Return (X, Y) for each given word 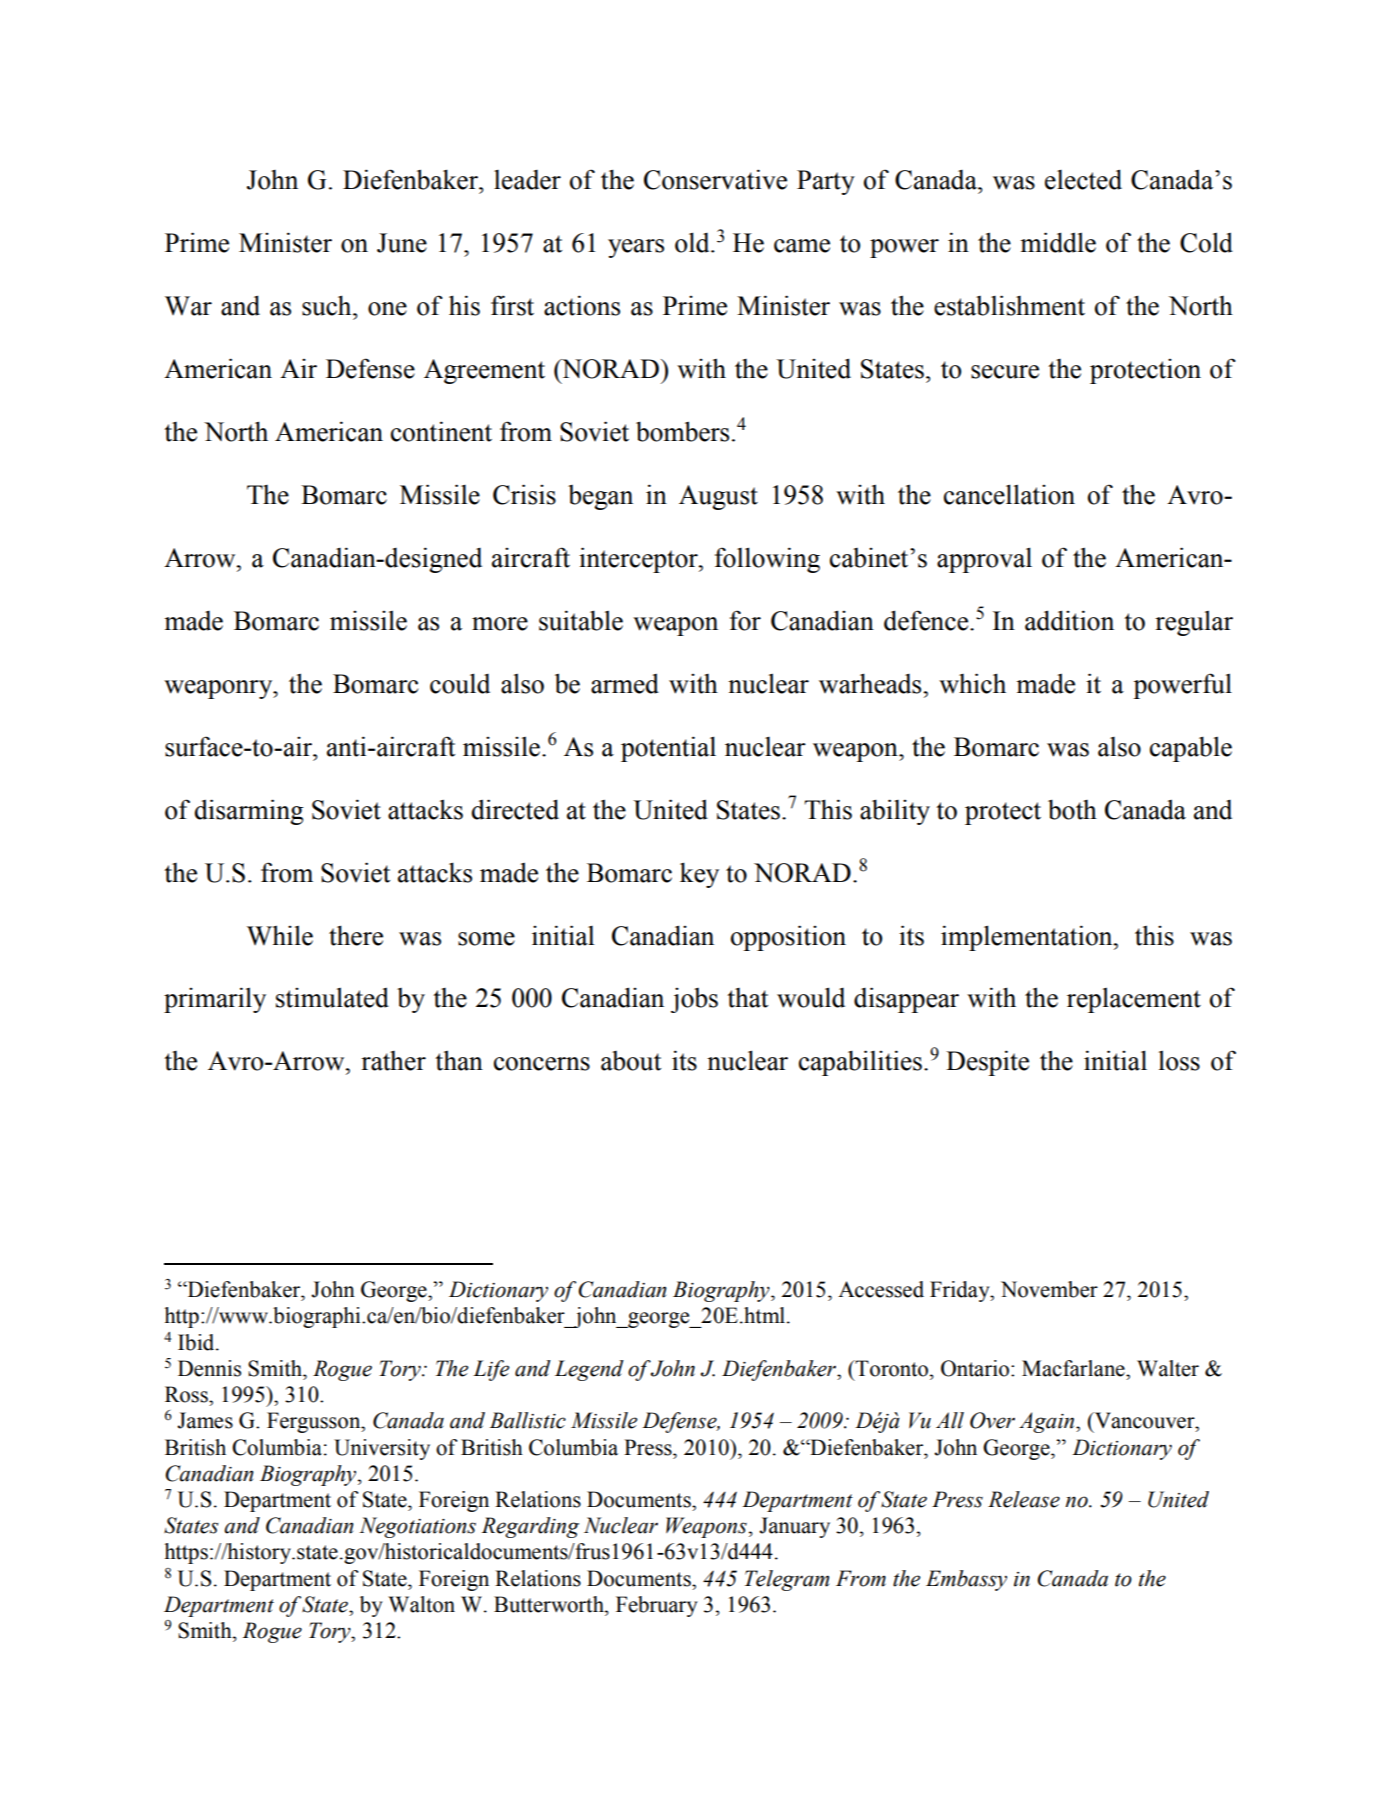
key (699, 875)
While (280, 935)
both (1072, 809)
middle (1058, 242)
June (402, 243)
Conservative (715, 179)
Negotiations (417, 1527)
